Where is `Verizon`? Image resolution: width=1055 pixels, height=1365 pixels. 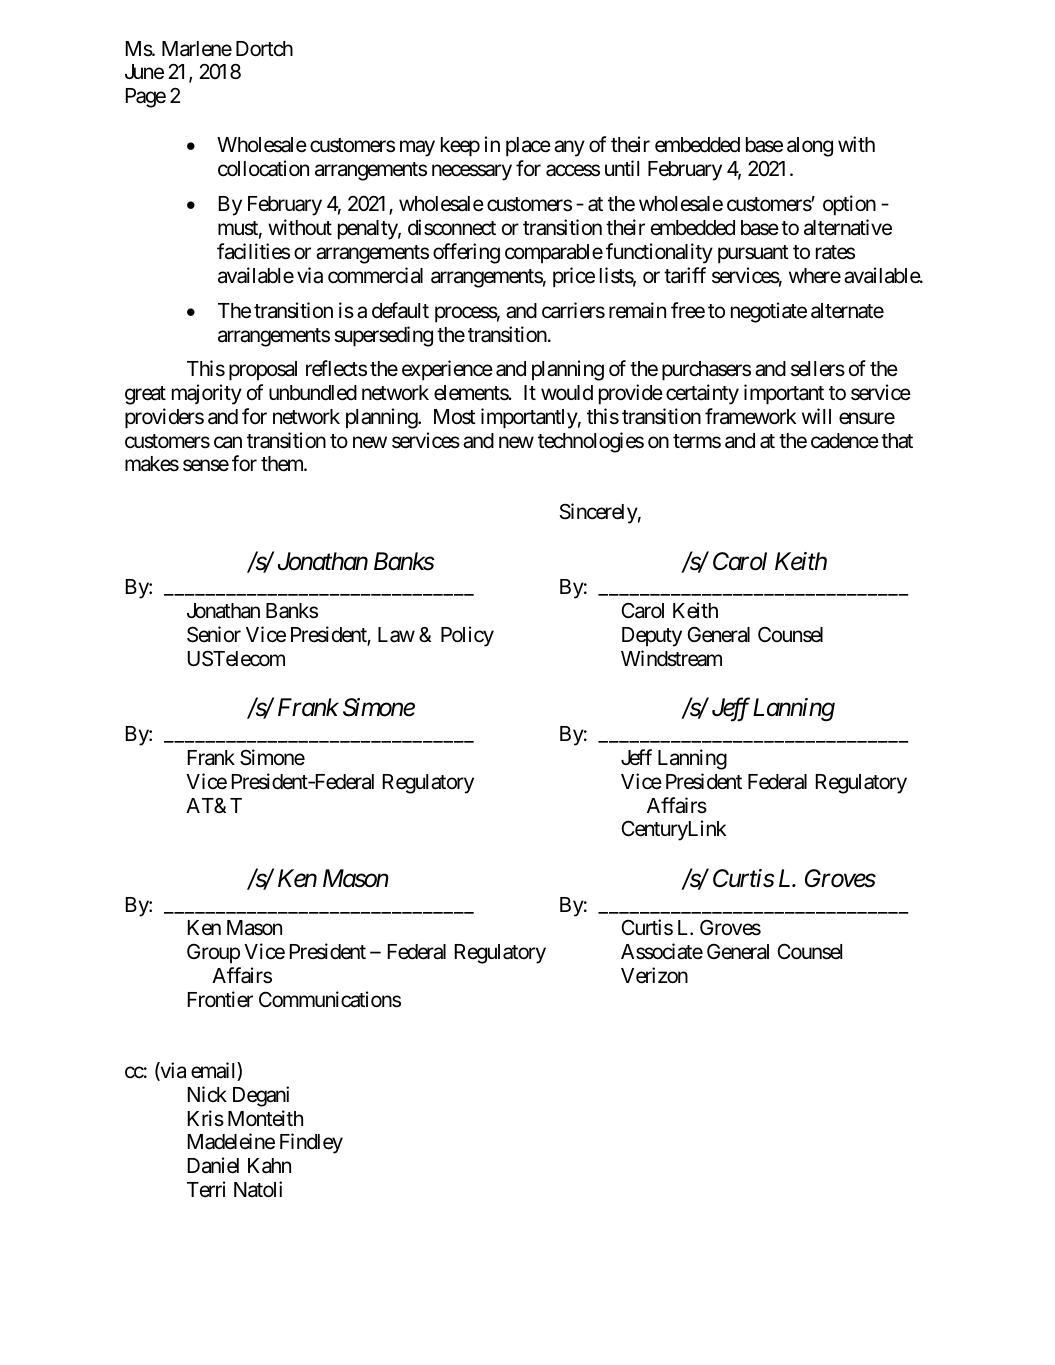 Verizon is located at coordinates (654, 975).
